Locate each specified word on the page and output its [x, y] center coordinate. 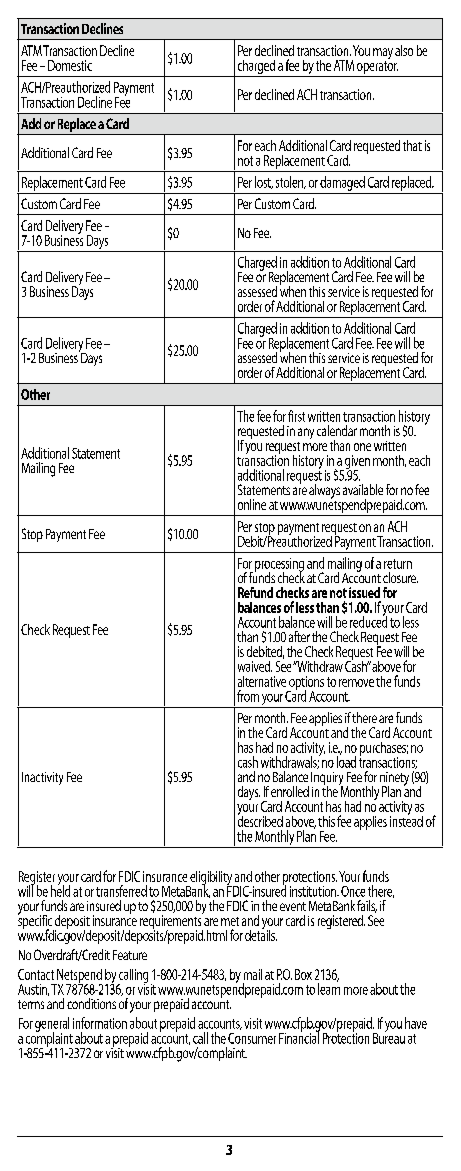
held [60, 890]
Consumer [252, 1038]
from [248, 696]
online [252, 504]
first [296, 416]
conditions [91, 1003]
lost [264, 182]
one [362, 447]
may [383, 55]
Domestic [70, 65]
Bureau [389, 1037]
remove [356, 683]
